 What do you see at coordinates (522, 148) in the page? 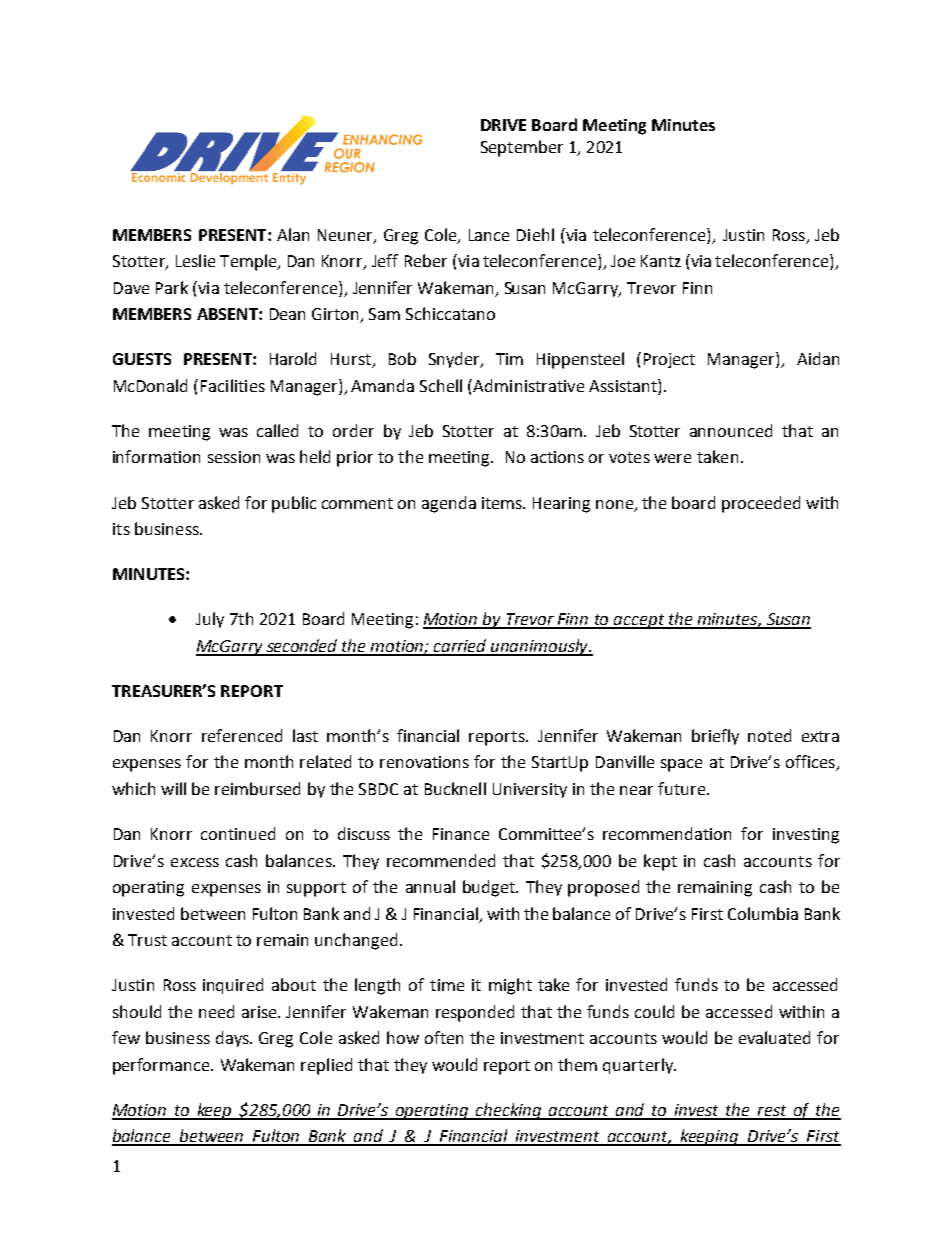
I see `September` at bounding box center [522, 148].
